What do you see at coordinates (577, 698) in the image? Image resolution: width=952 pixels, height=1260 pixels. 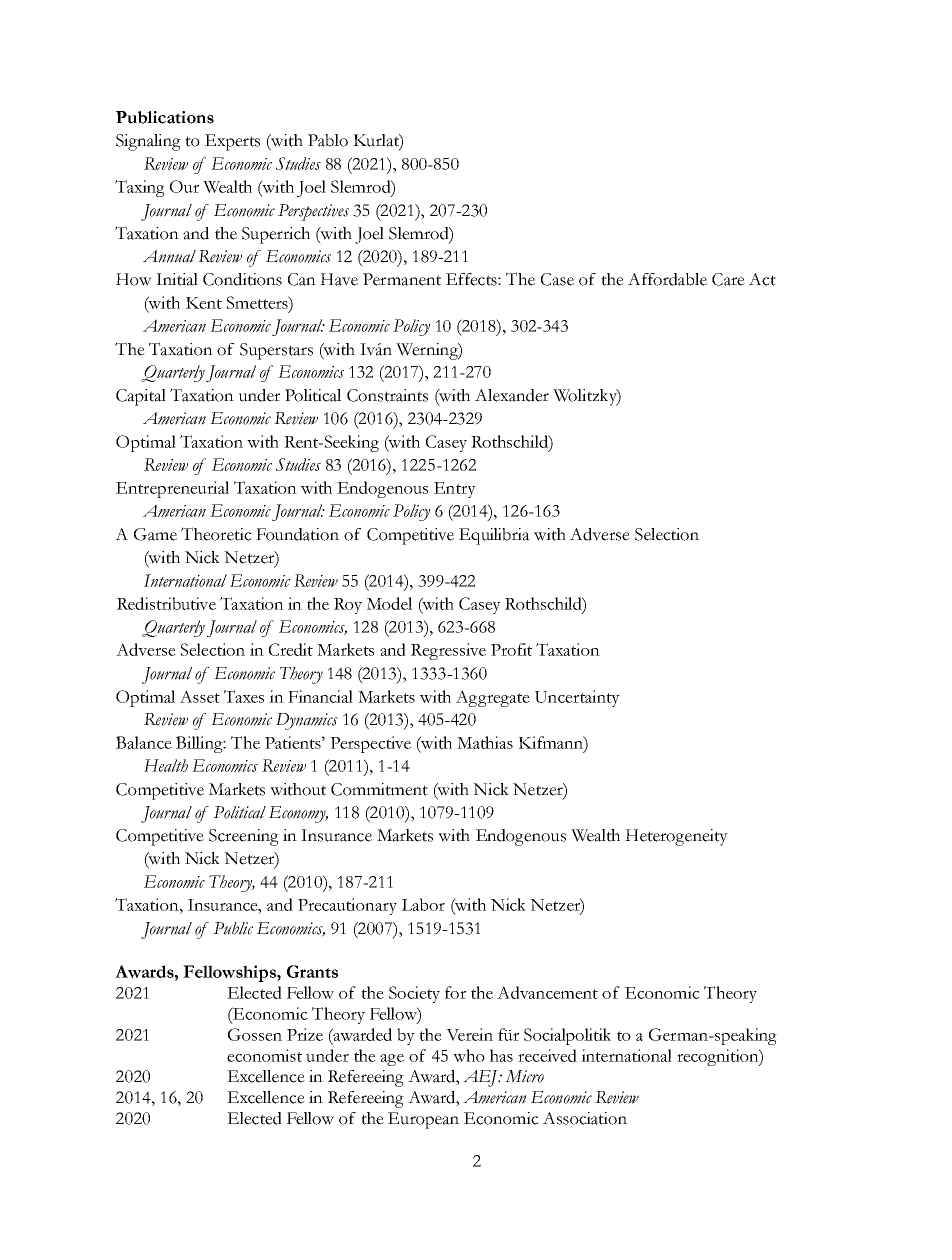 I see `Uncertainty` at bounding box center [577, 698].
